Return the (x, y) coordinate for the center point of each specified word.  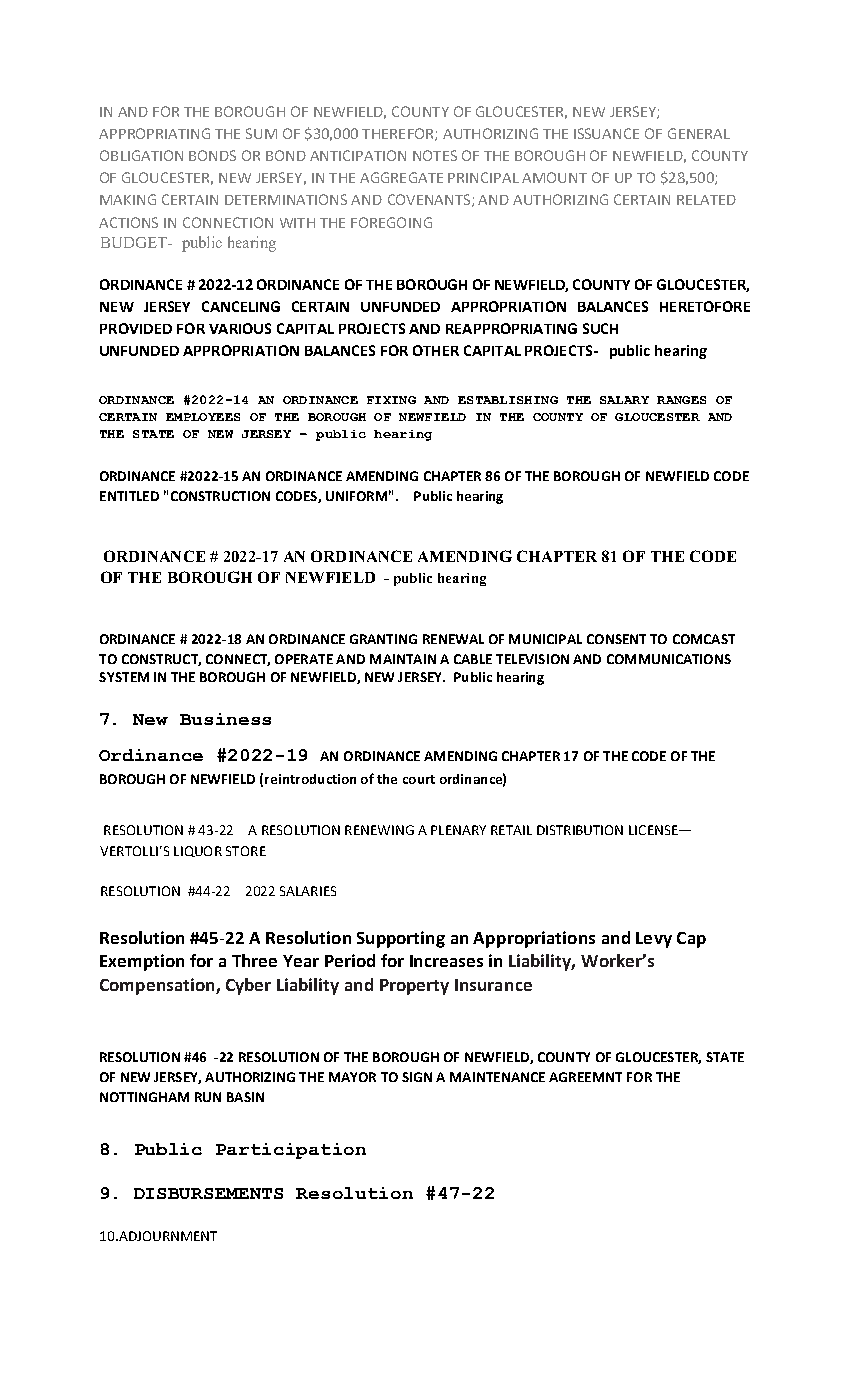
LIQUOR (198, 851)
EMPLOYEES (203, 417)
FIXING (391, 400)
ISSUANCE (606, 133)
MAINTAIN (403, 659)
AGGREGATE (401, 177)
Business (225, 719)
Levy (654, 940)
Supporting (401, 939)
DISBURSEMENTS (208, 1193)
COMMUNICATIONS (669, 659)
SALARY (624, 400)
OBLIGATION (141, 155)
